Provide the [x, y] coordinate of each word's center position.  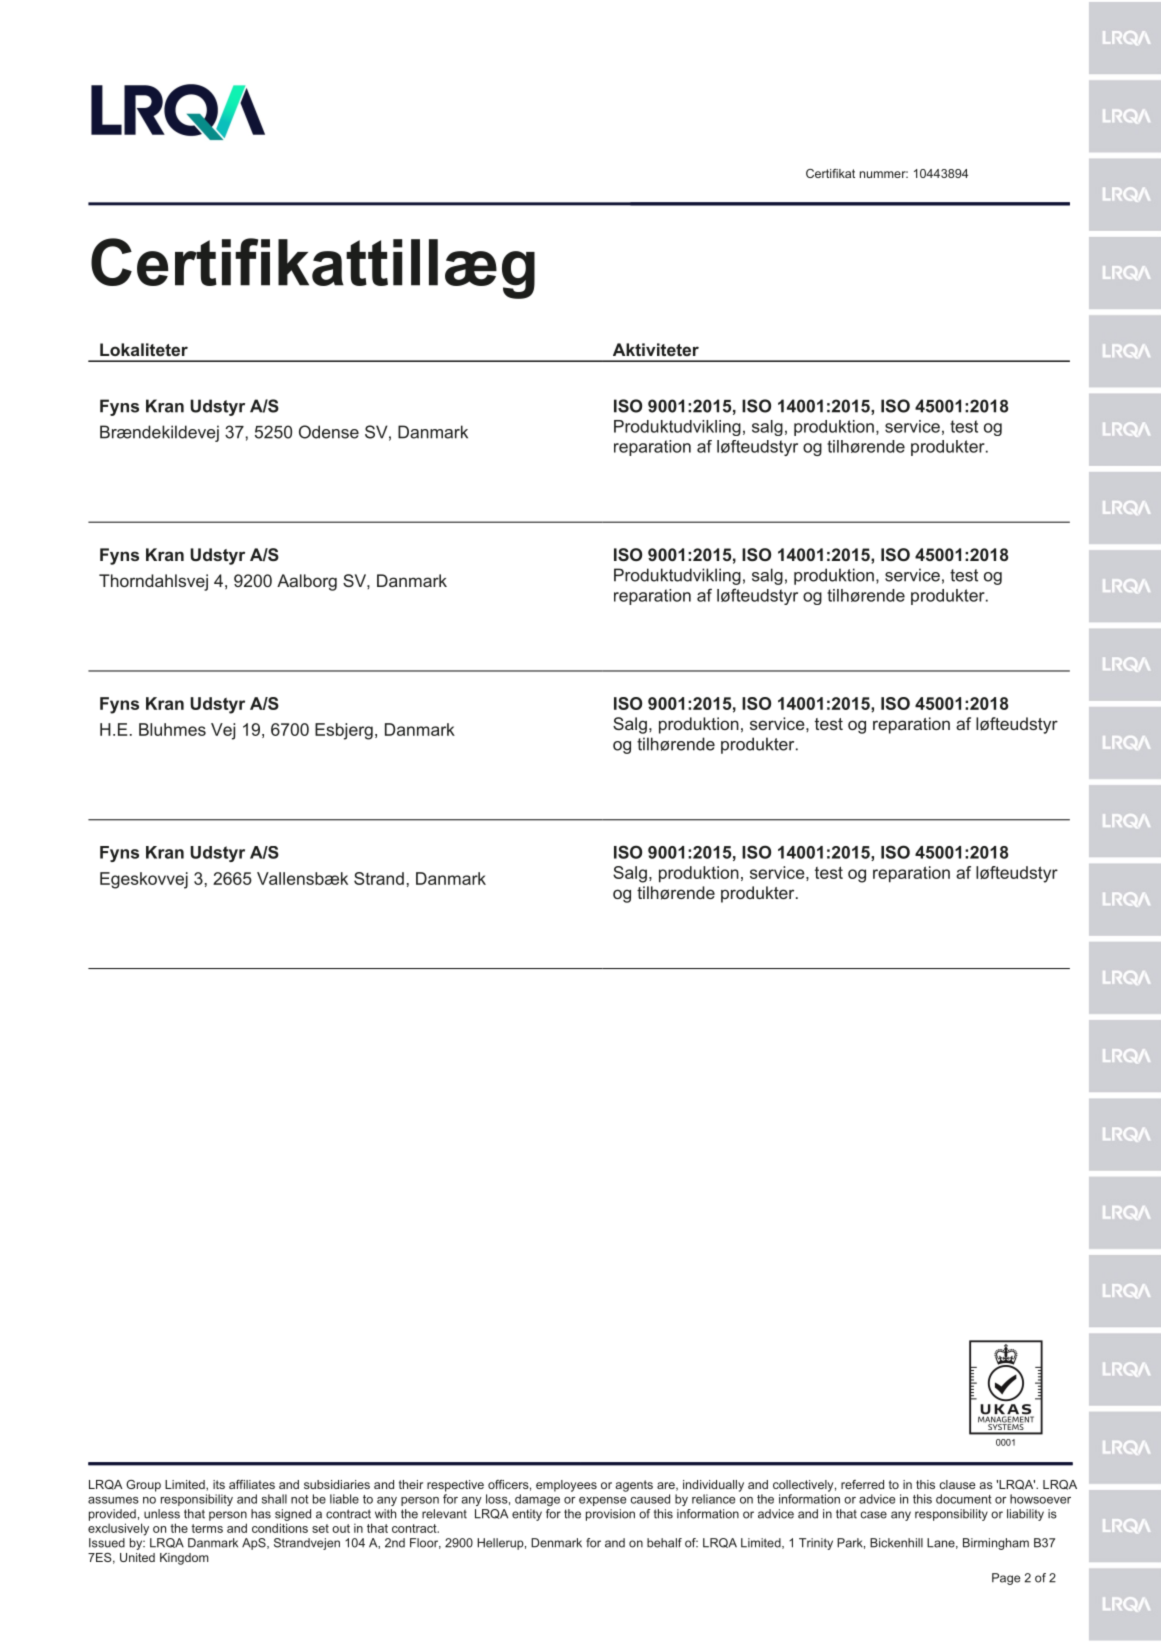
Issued [107, 1543]
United [137, 1557]
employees [566, 1486]
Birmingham [996, 1544]
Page [1006, 1579]
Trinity [816, 1544]
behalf [664, 1543]
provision [610, 1515]
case [874, 1515]
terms [207, 1528]
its [219, 1484]
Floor [425, 1543]
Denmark [556, 1543]
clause [957, 1484]
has [261, 1514]
